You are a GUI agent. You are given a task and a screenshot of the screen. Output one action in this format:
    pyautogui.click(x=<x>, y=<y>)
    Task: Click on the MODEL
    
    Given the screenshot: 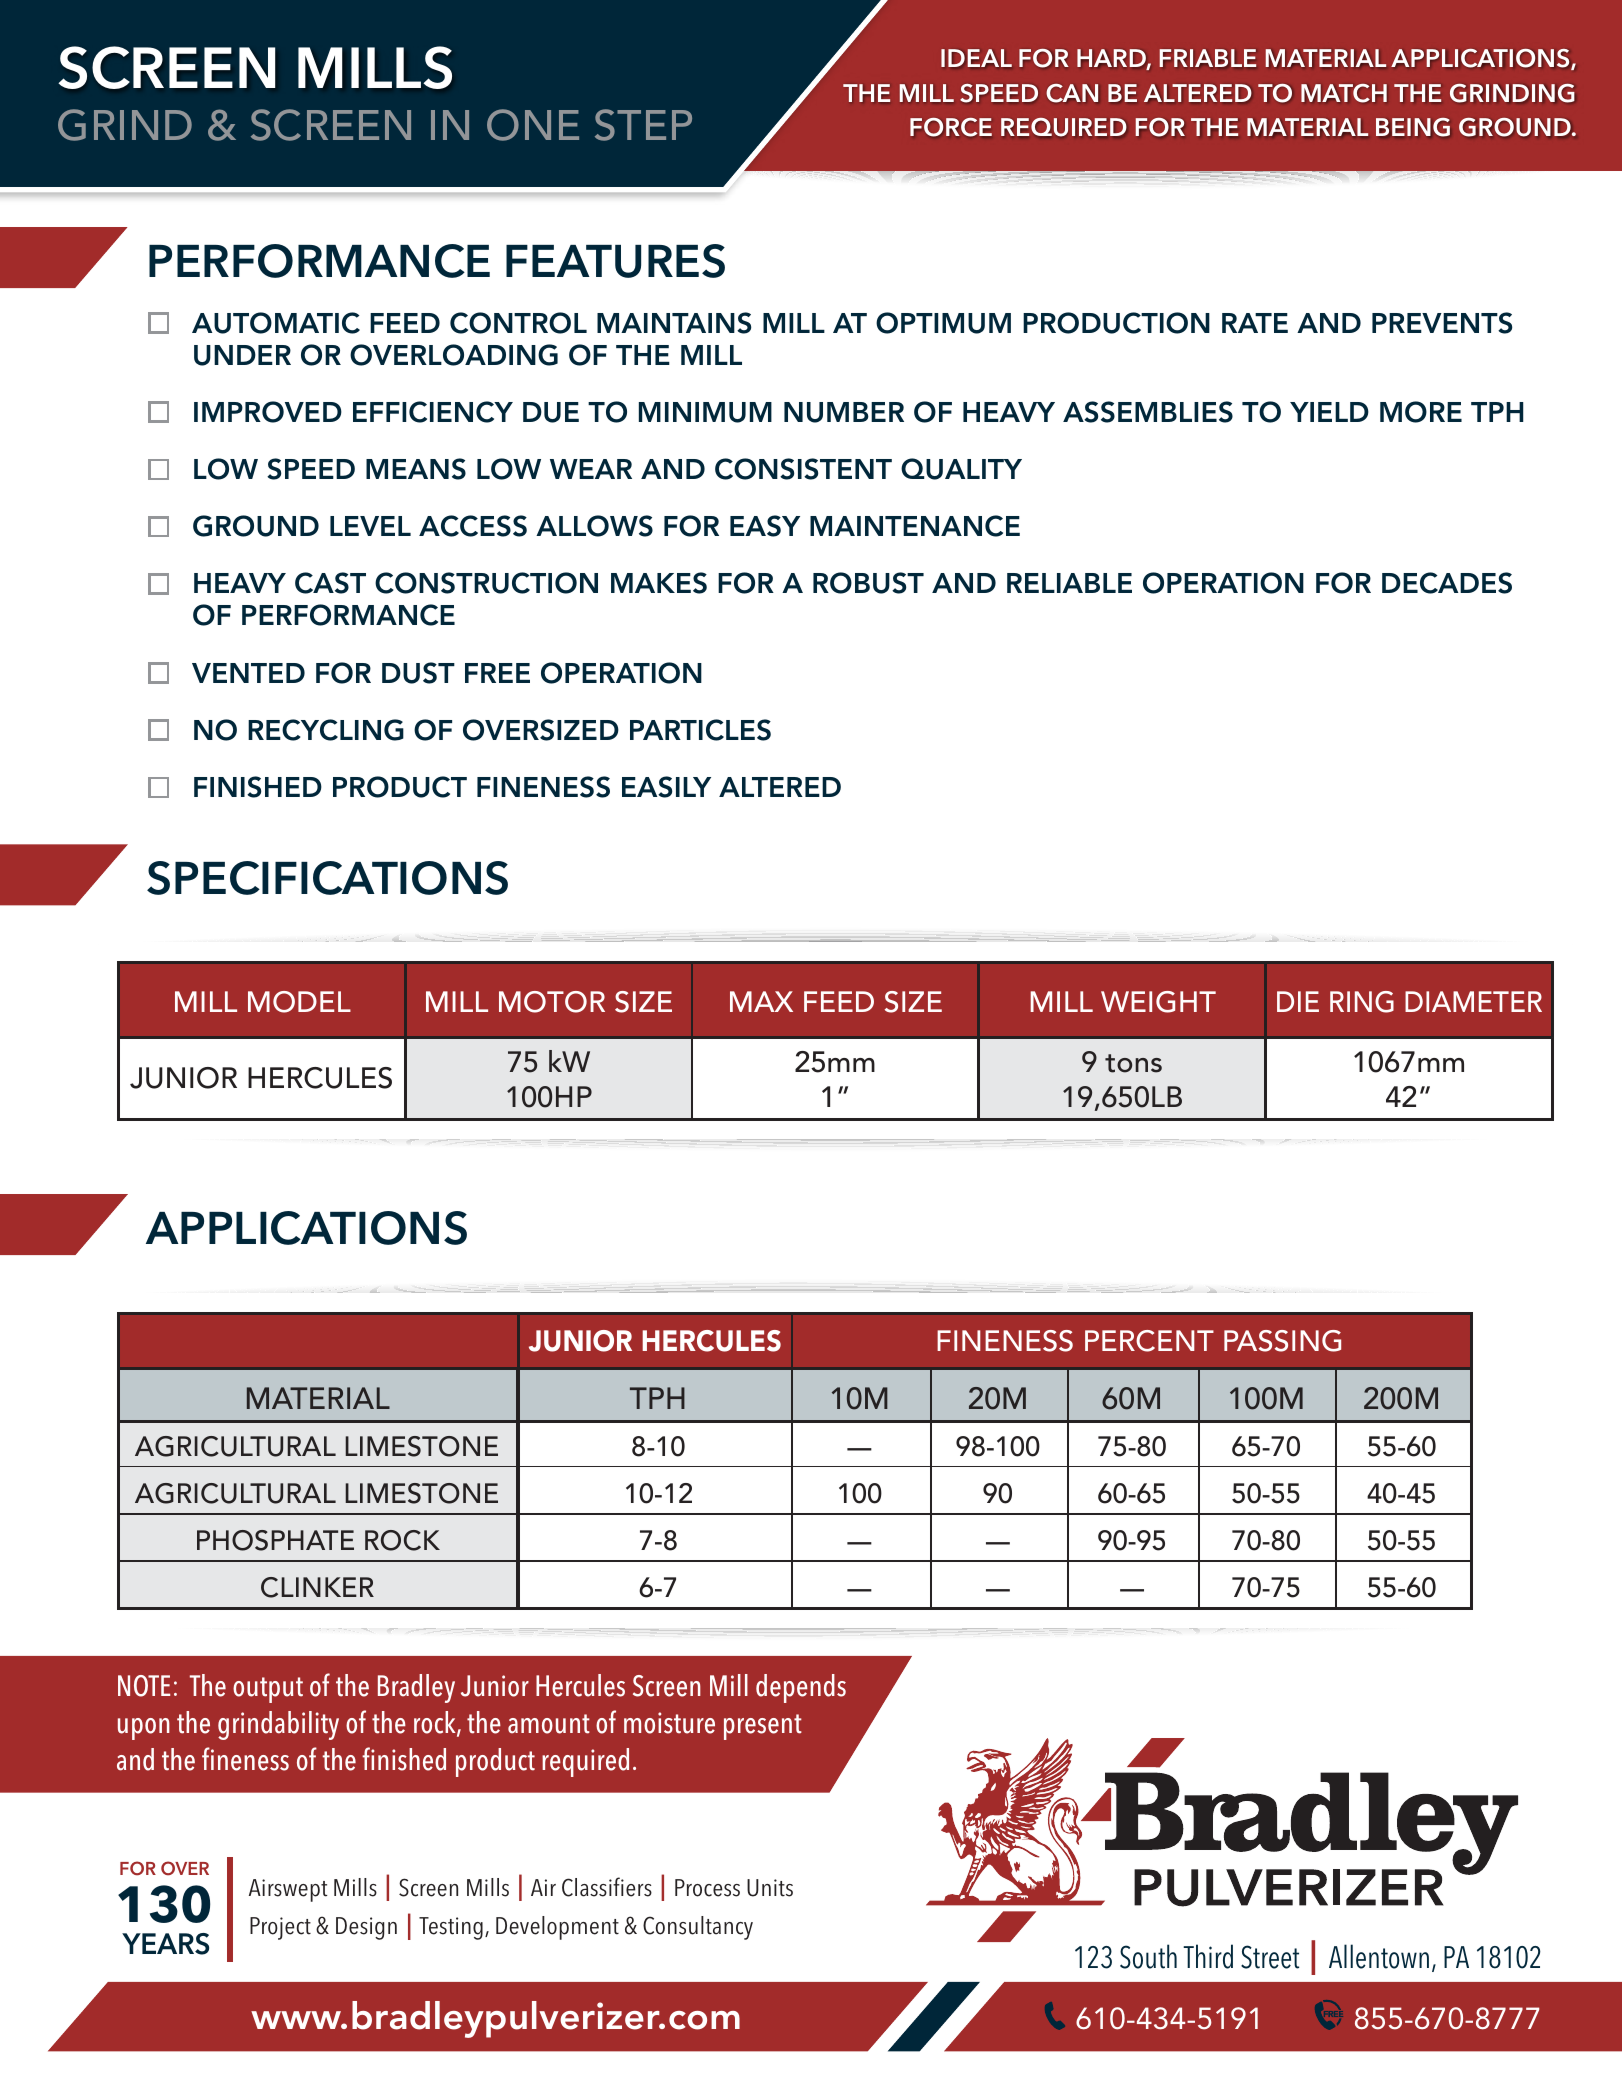 What is the action you would take?
    pyautogui.click(x=299, y=1002)
